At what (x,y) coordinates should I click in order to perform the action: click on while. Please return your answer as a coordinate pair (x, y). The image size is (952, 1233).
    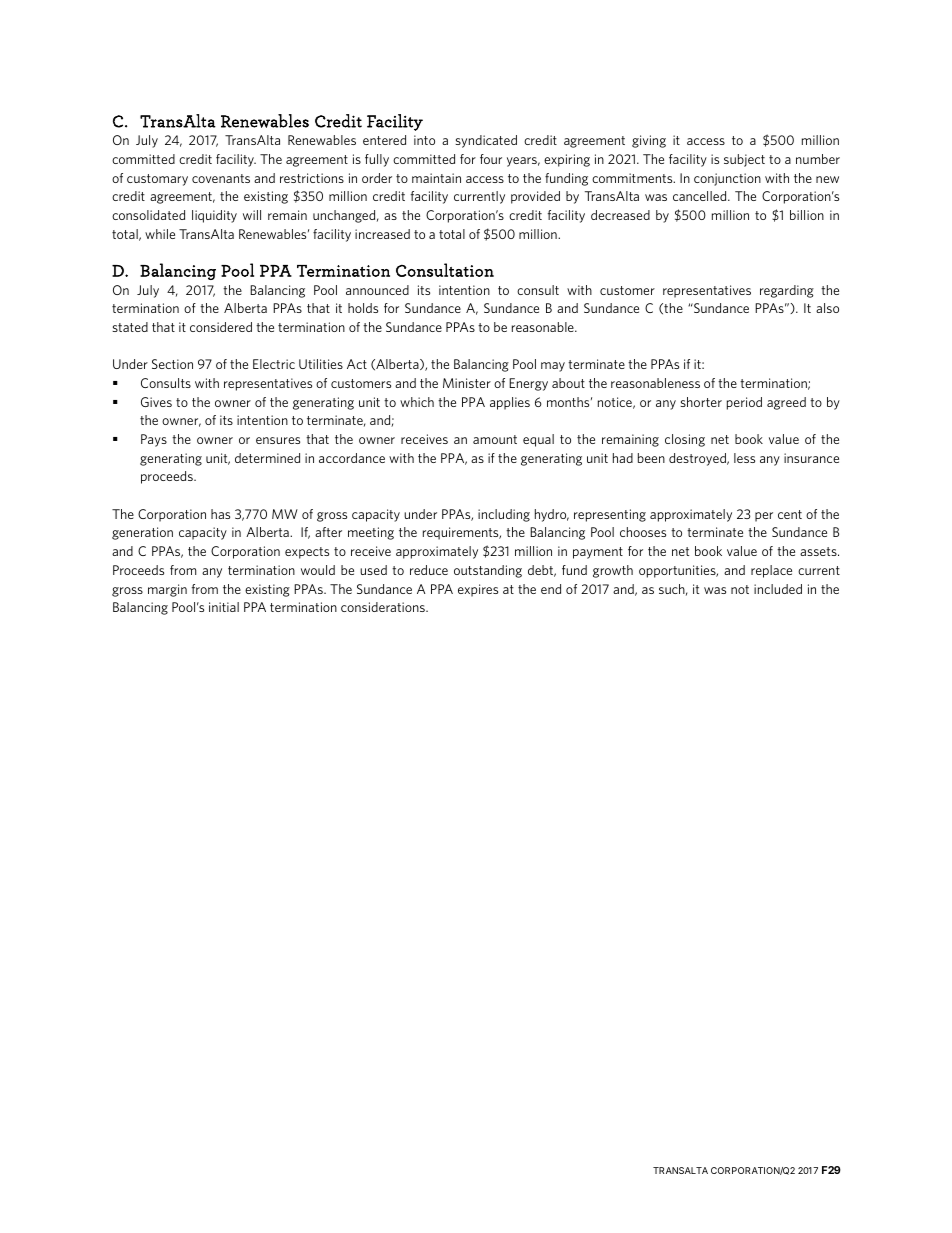
    Looking at the image, I should click on (160, 234).
